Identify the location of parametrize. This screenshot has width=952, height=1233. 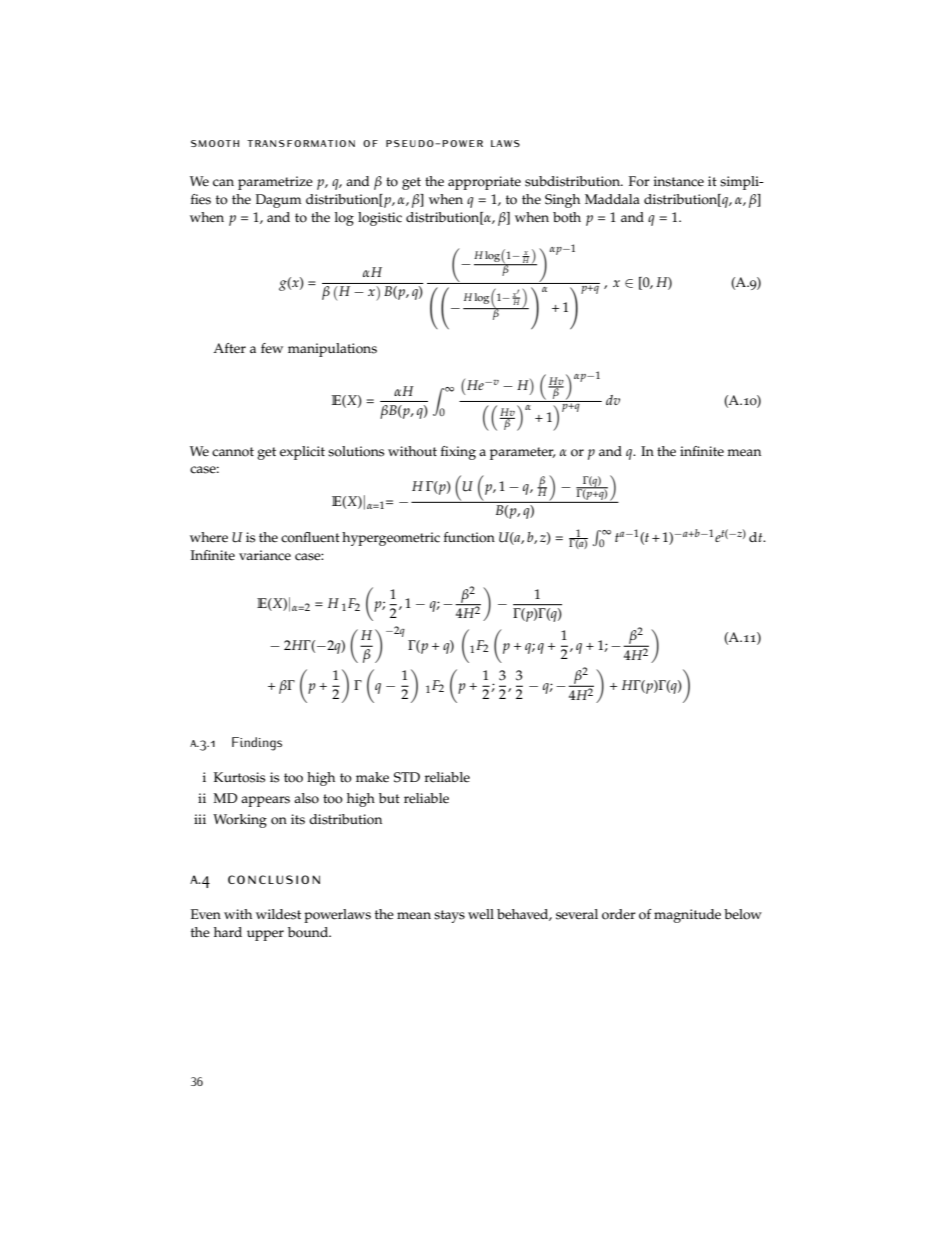
(275, 183).
